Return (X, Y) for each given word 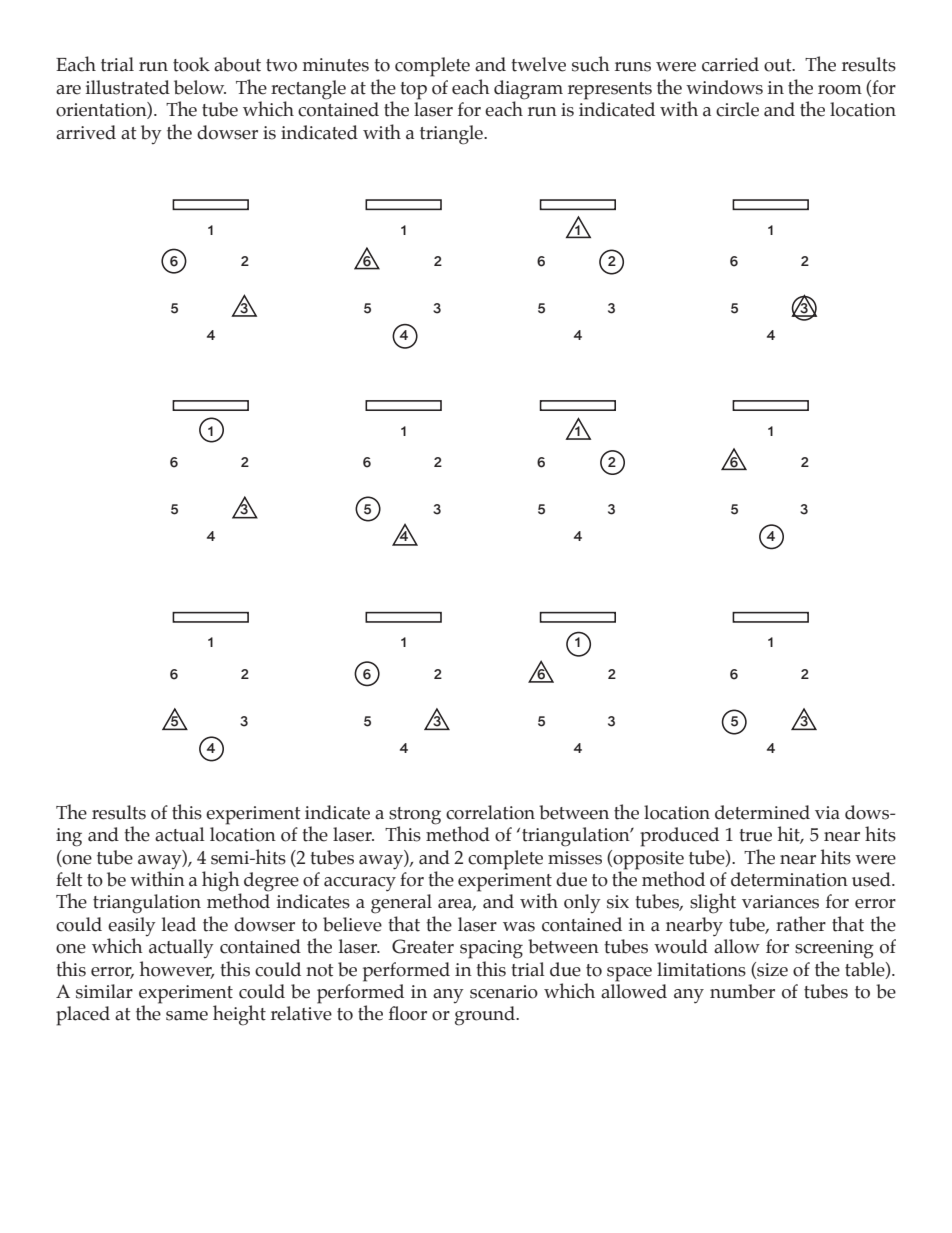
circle (737, 109)
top (413, 91)
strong (415, 816)
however (177, 969)
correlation (490, 812)
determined (762, 812)
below (200, 87)
